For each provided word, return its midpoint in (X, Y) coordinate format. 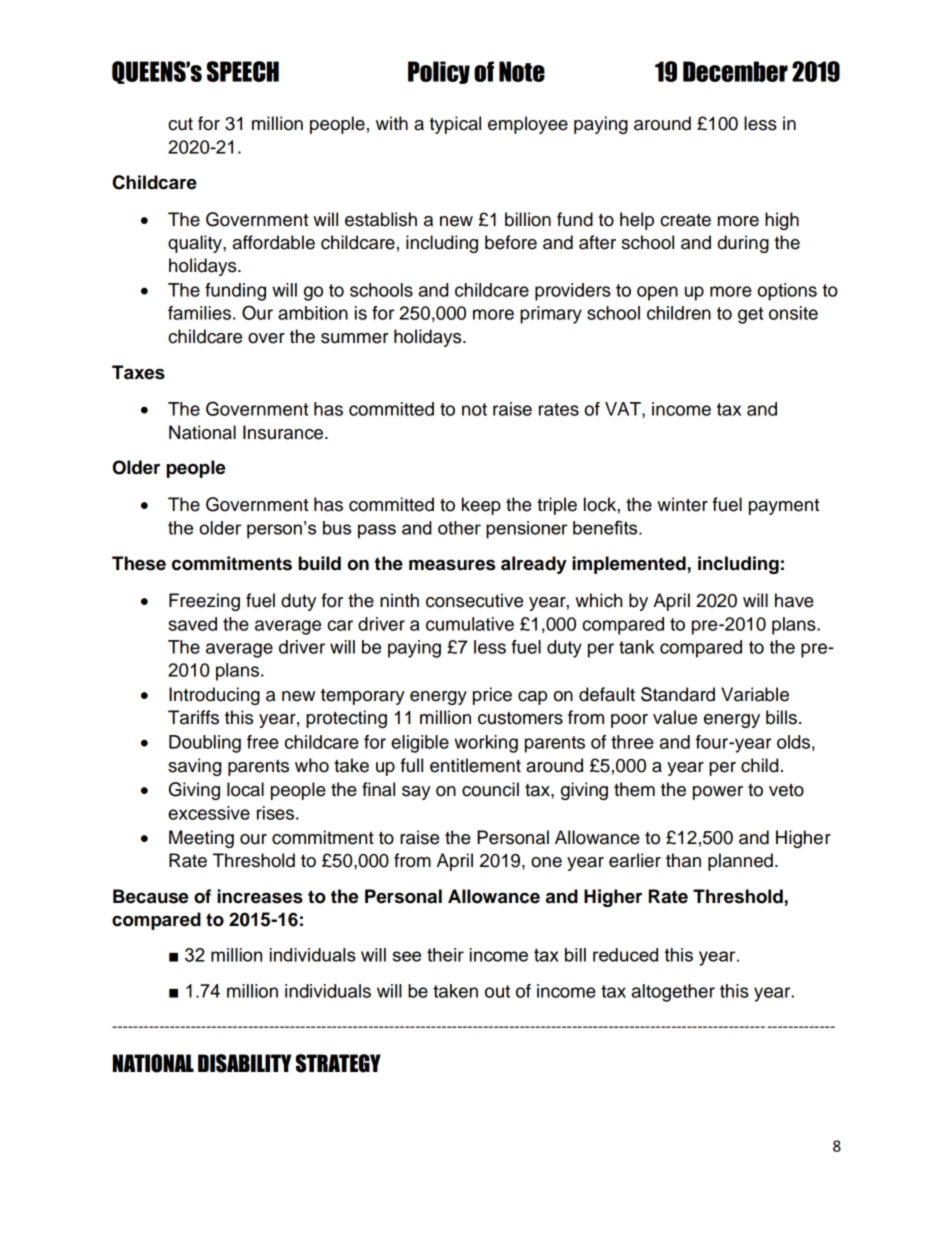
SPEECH (243, 71)
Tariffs (193, 717)
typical (455, 125)
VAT (624, 409)
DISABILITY (245, 1063)
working (486, 744)
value (675, 717)
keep (481, 506)
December (735, 71)
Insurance (283, 432)
